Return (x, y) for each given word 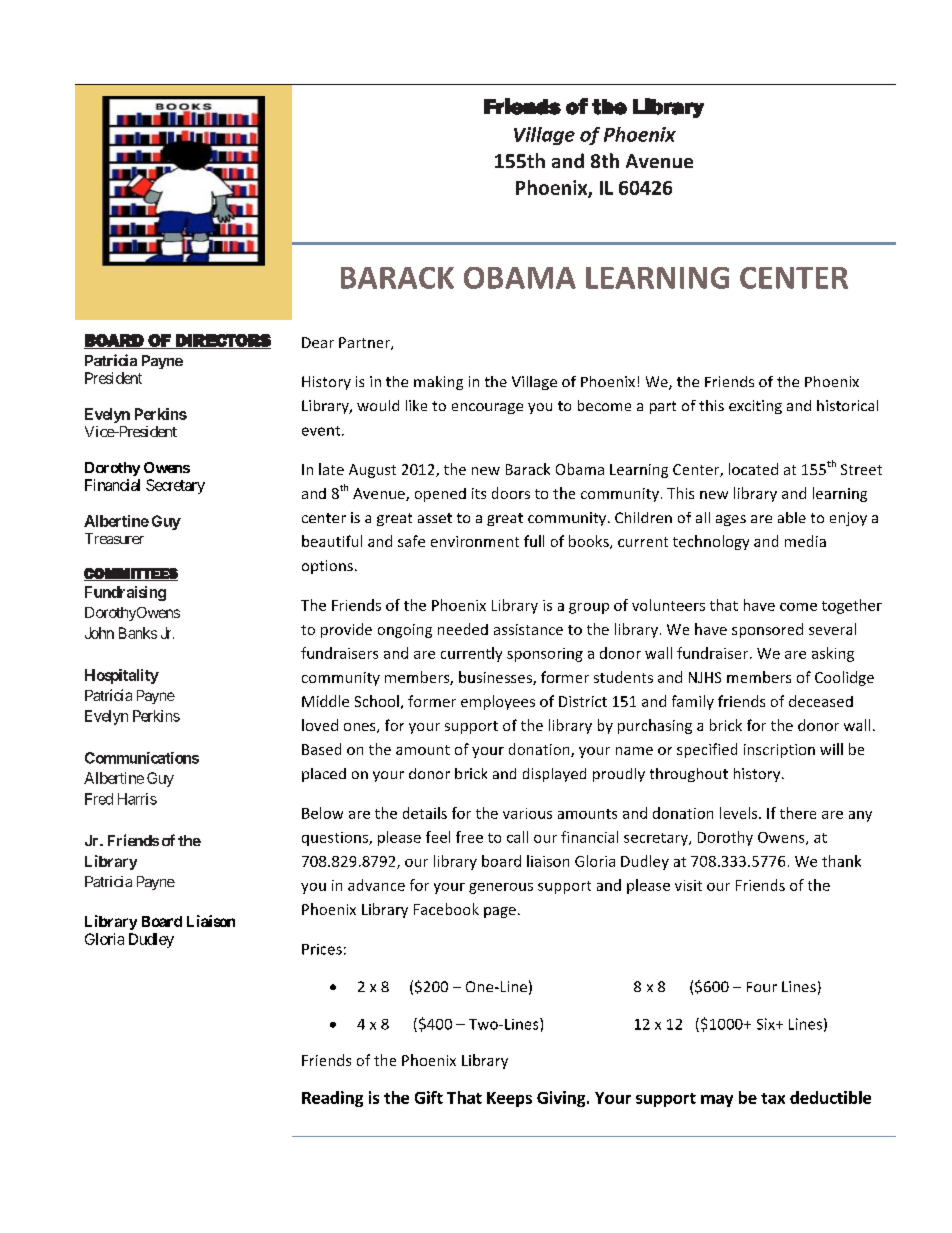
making (438, 383)
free (469, 837)
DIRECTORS (222, 341)
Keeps (509, 1099)
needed (463, 629)
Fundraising (125, 593)
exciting (755, 407)
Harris (137, 799)
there (798, 813)
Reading (332, 1099)
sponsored (767, 630)
